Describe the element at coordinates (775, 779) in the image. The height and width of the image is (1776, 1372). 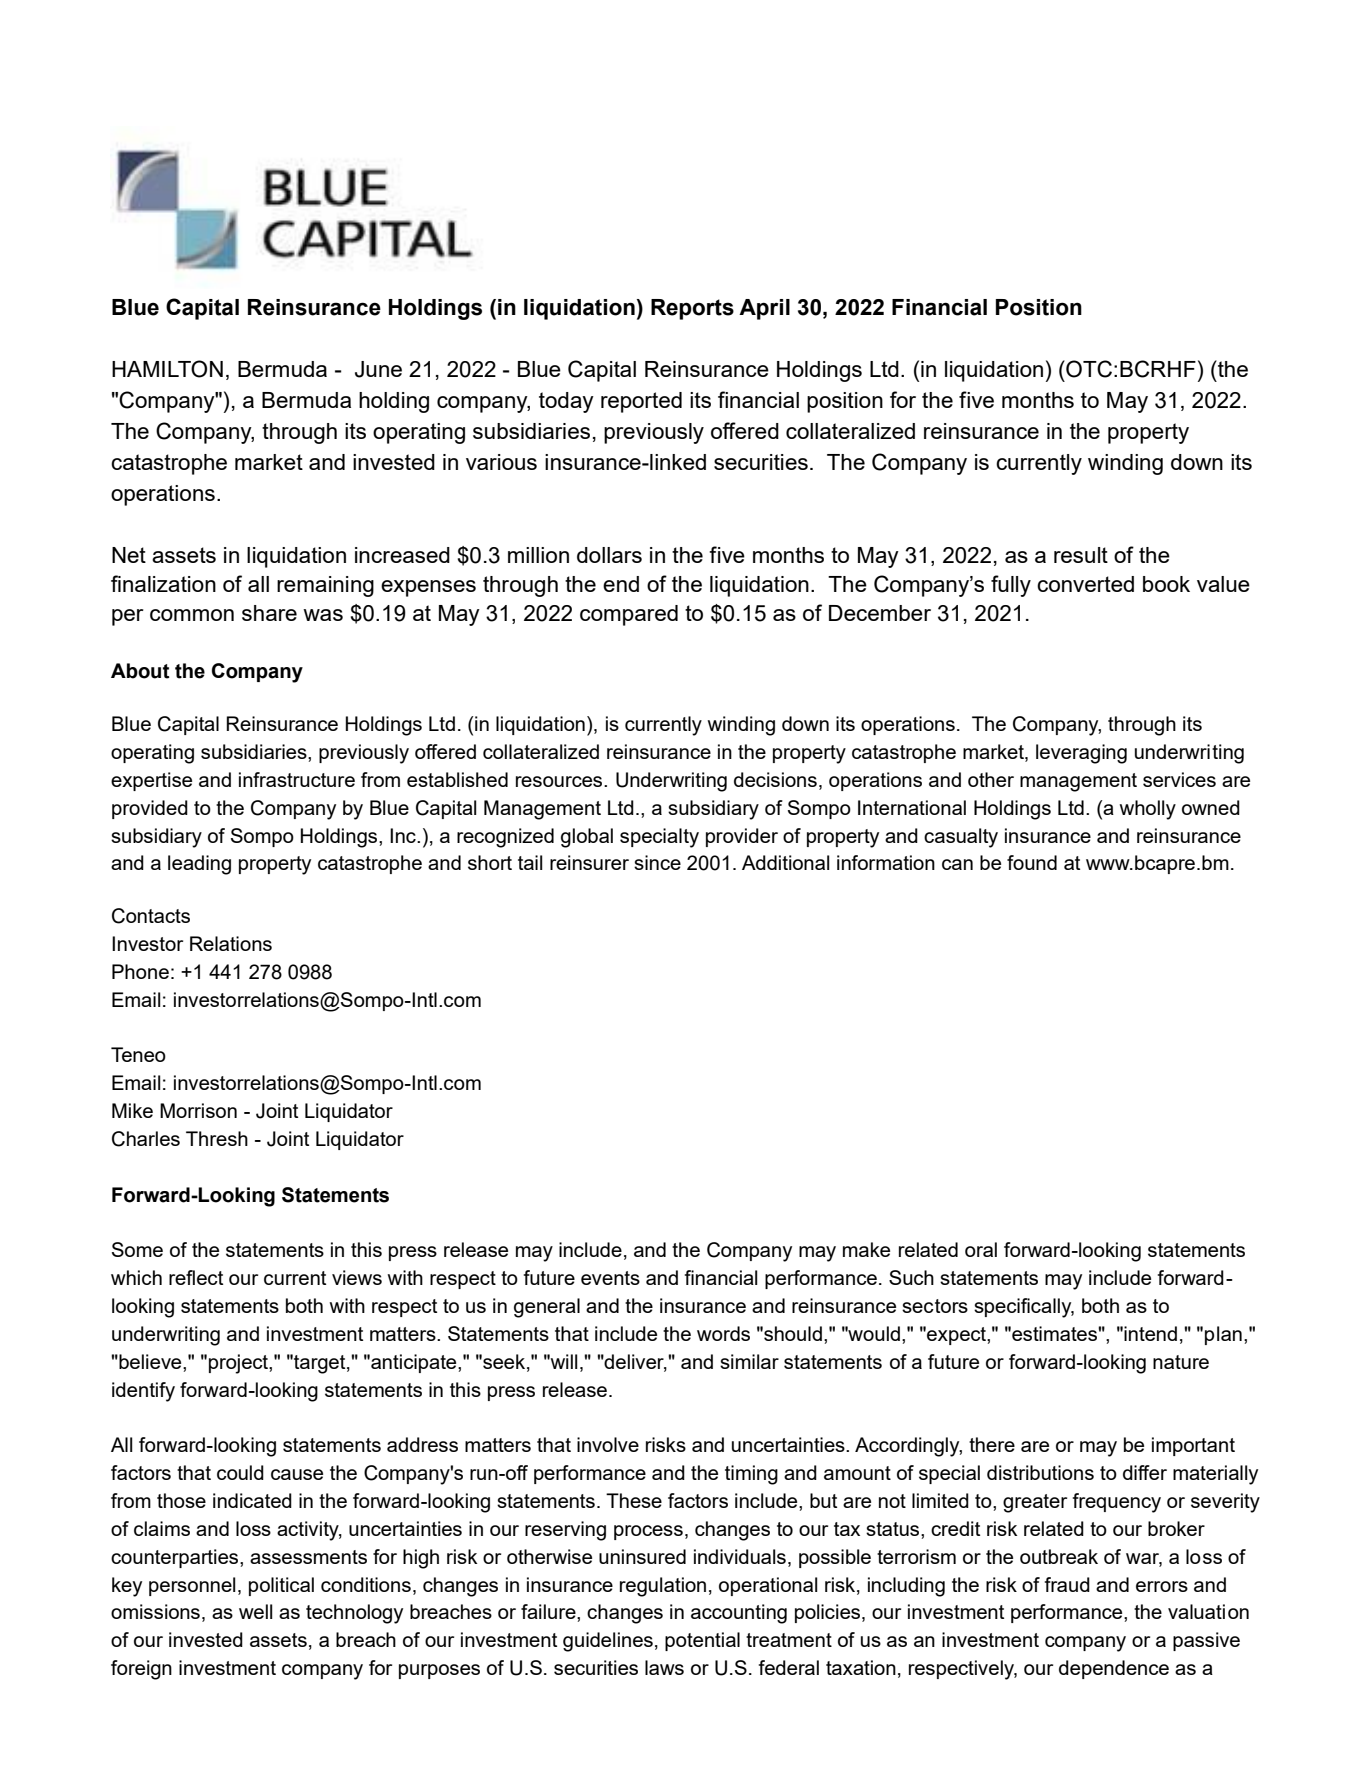
I see `decisions` at that location.
